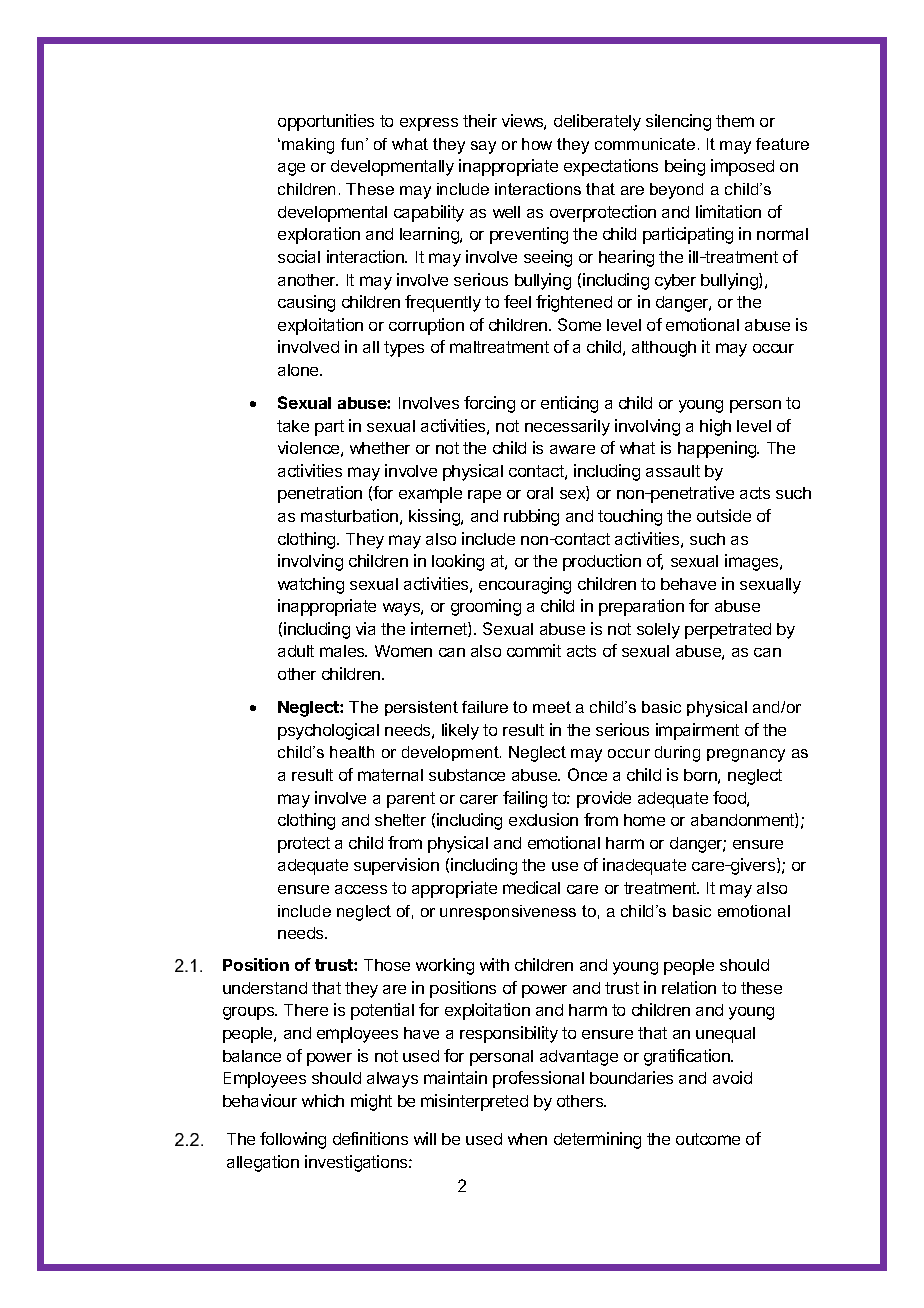 The image size is (924, 1308). Describe the element at coordinates (293, 1140) in the image. I see `following` at that location.
